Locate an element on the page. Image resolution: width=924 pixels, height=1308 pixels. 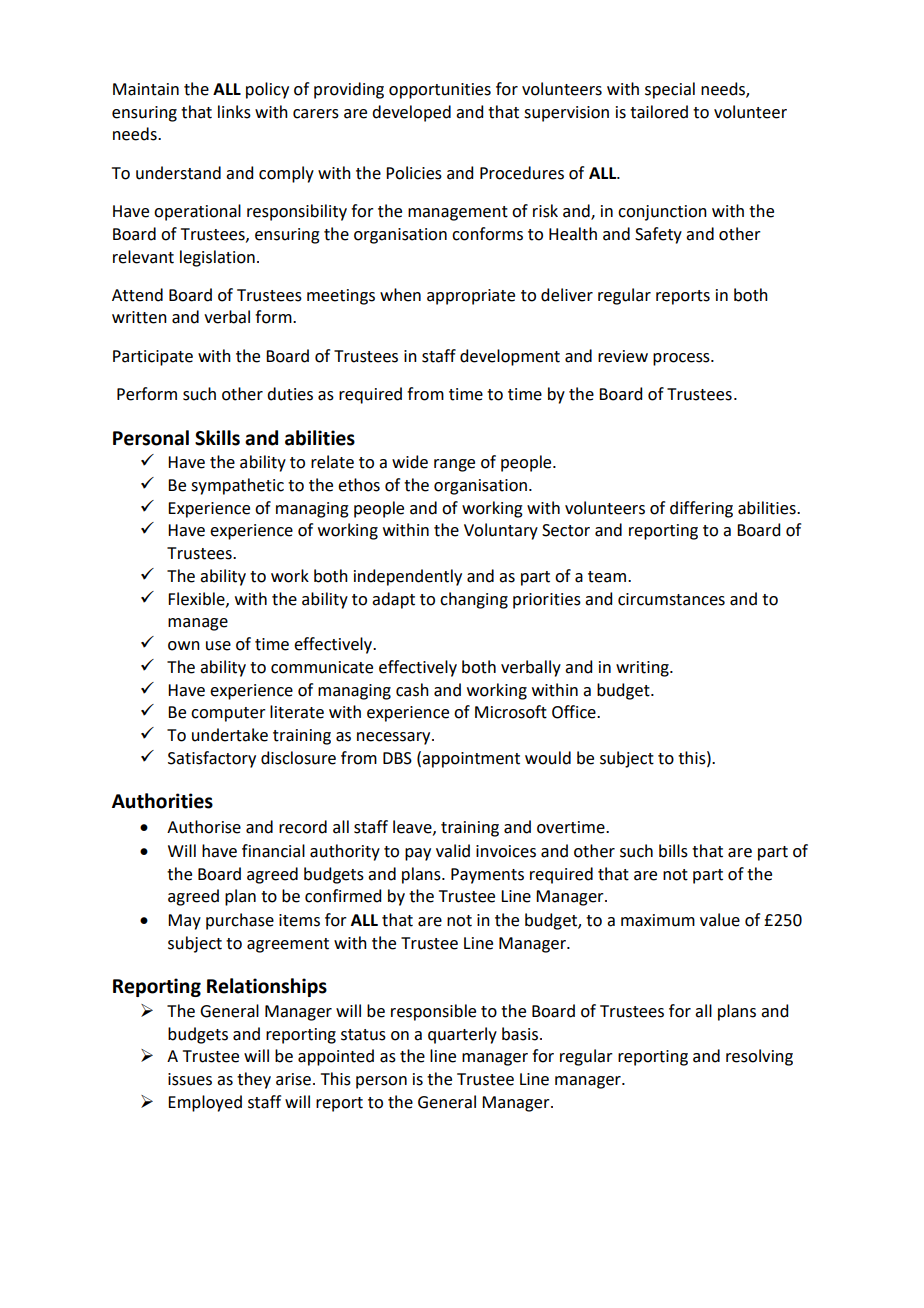
development is located at coordinates (510, 357).
